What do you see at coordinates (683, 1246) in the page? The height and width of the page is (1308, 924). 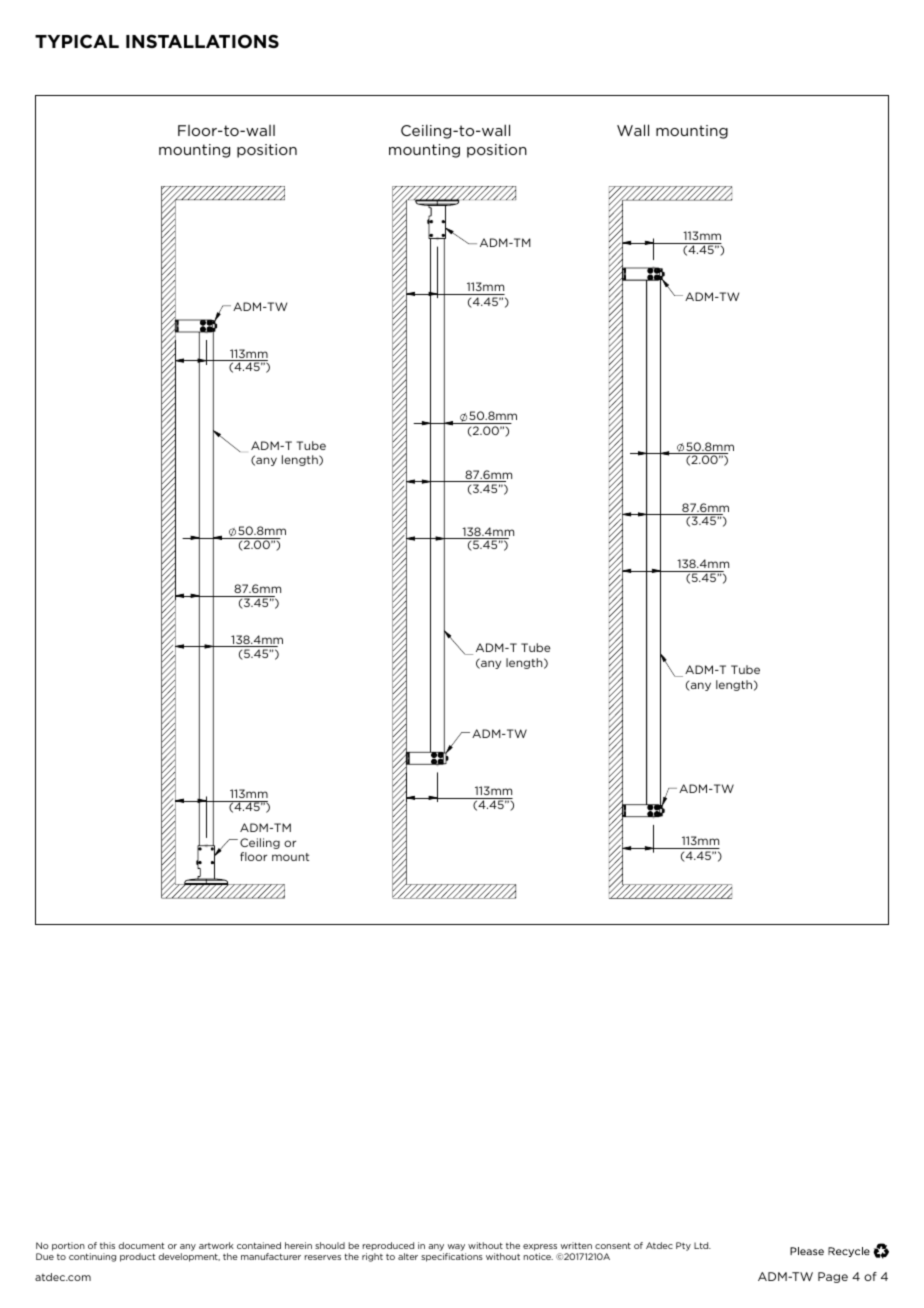 I see `Pty` at bounding box center [683, 1246].
